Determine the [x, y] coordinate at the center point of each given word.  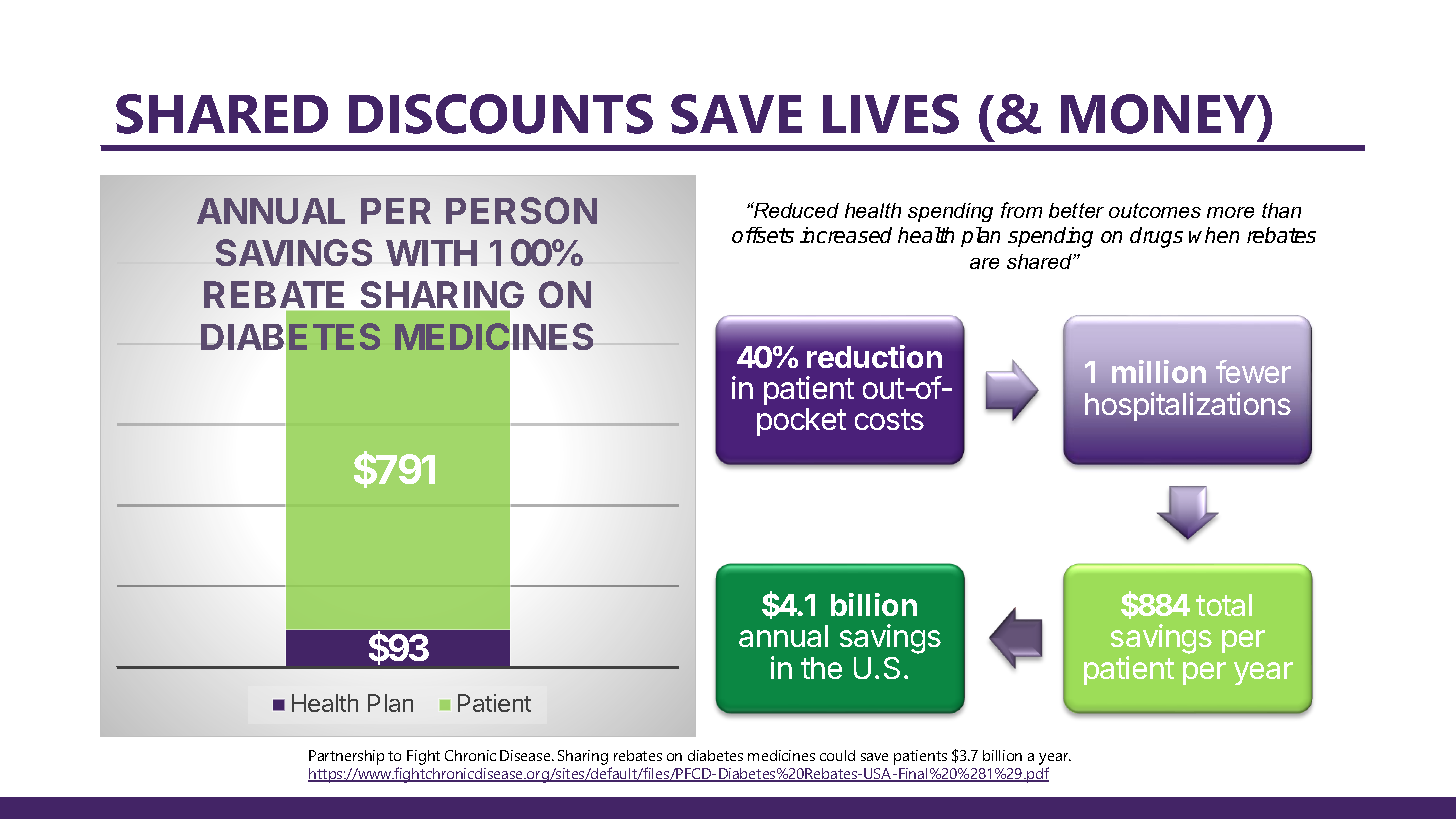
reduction [874, 356]
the [821, 668]
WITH [431, 253]
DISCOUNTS [501, 114]
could [837, 755]
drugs [1156, 237]
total [1224, 605]
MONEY [1160, 114]
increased [846, 235]
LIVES [891, 114]
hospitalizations [1188, 406]
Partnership [346, 757]
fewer [1253, 371]
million [1159, 371]
